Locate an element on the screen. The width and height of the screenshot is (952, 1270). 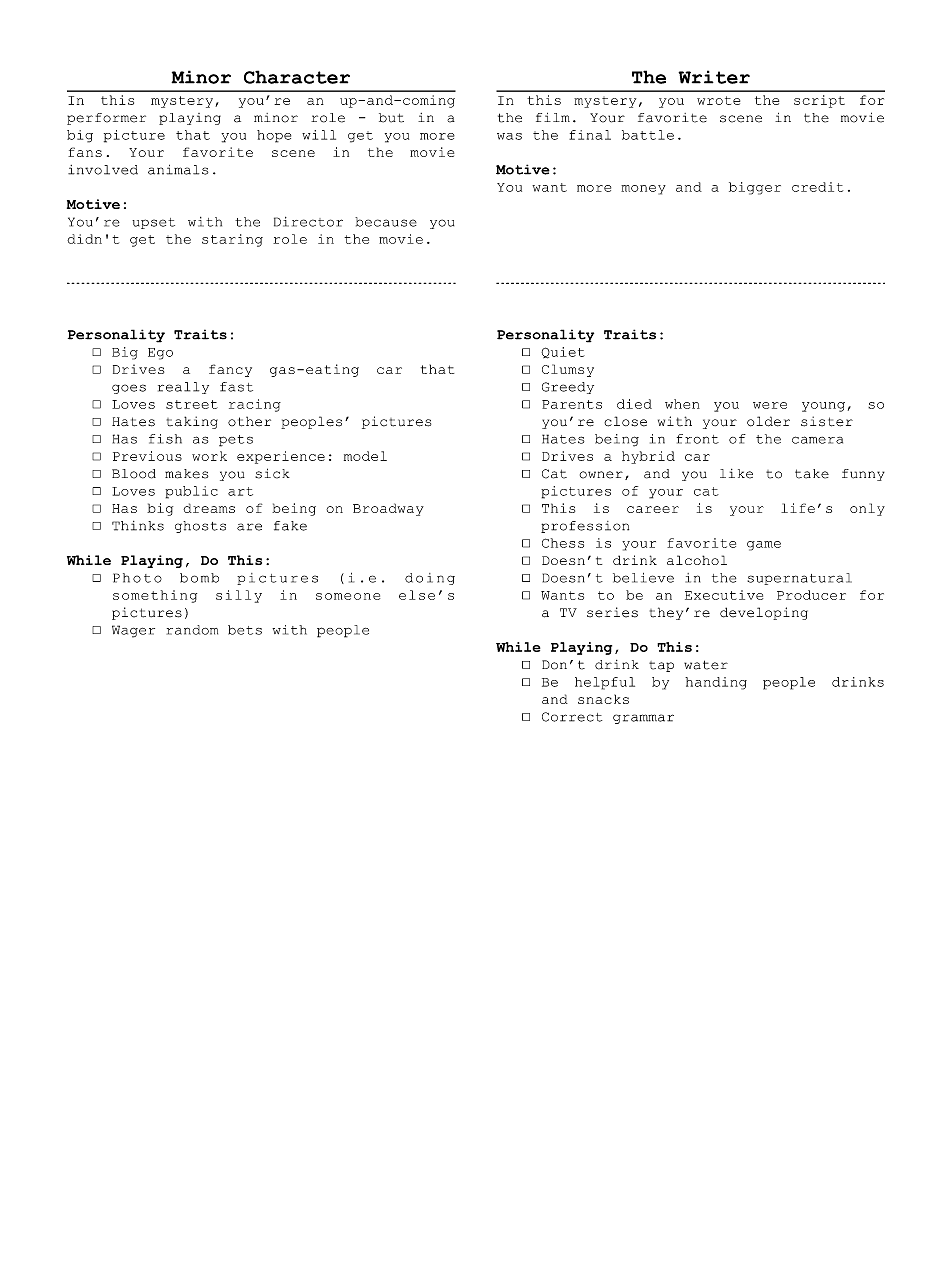
random is located at coordinates (192, 630).
